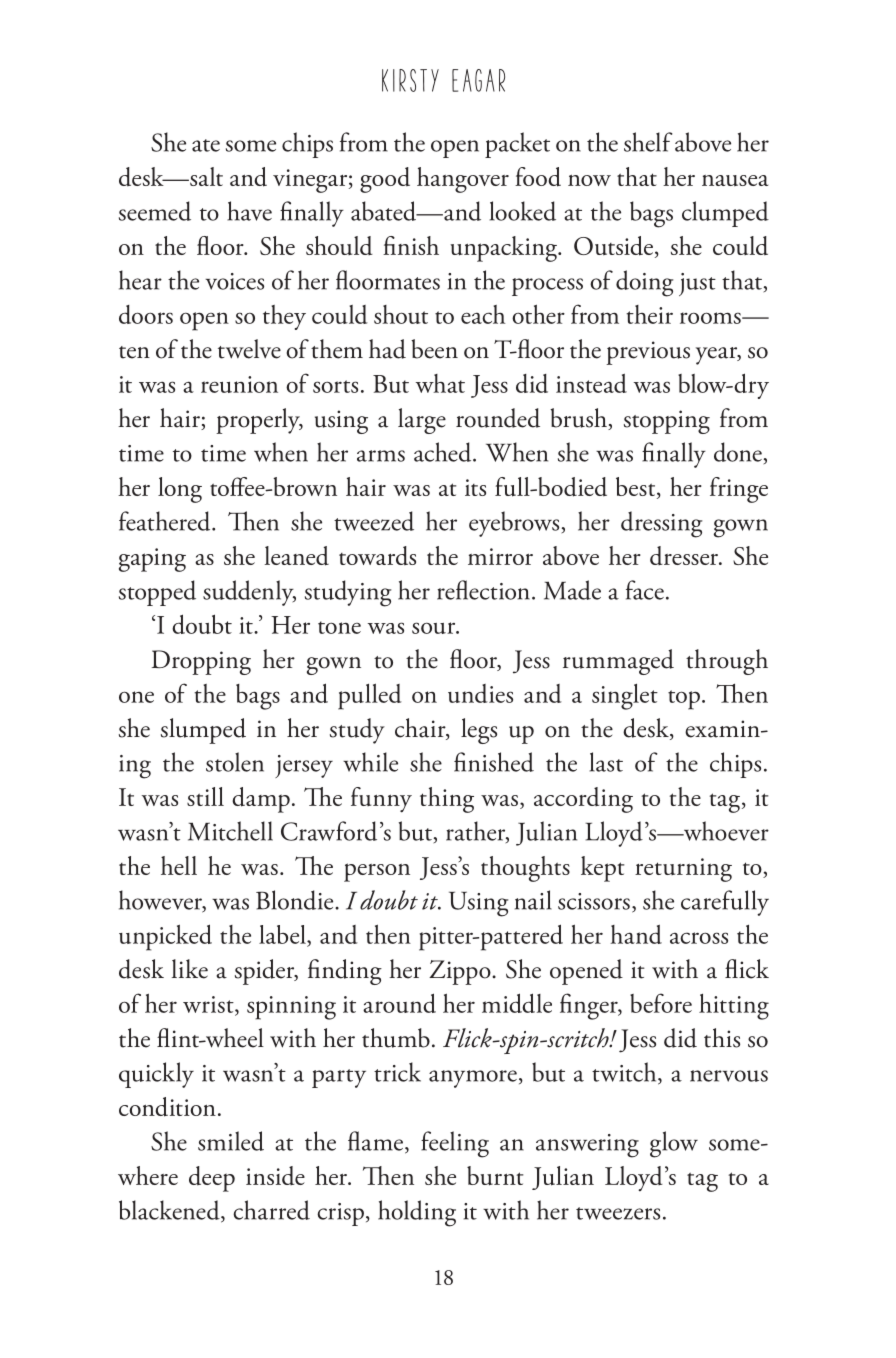  Describe the element at coordinates (463, 180) in the screenshot. I see `hangover` at that location.
